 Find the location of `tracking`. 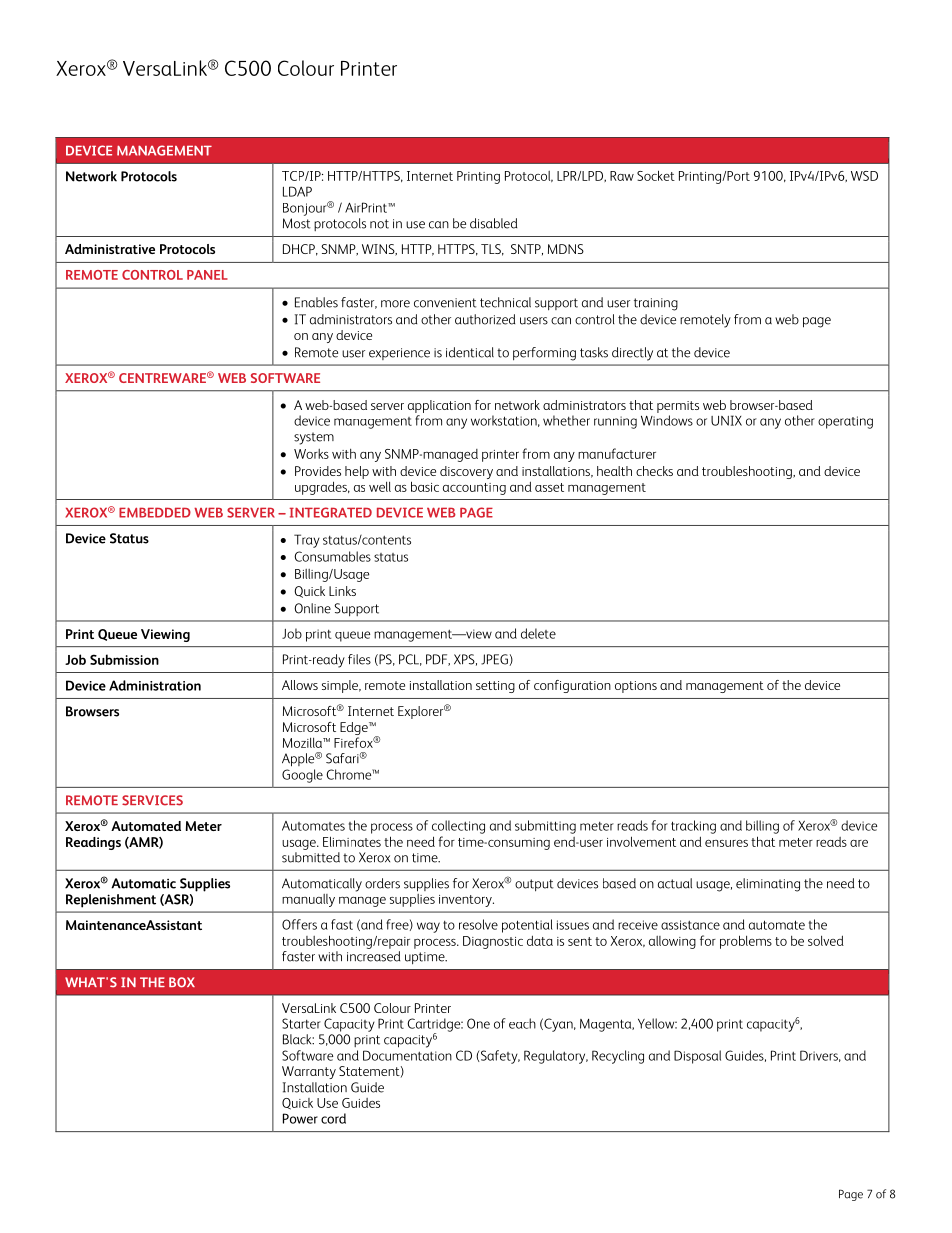

tracking is located at coordinates (693, 827).
